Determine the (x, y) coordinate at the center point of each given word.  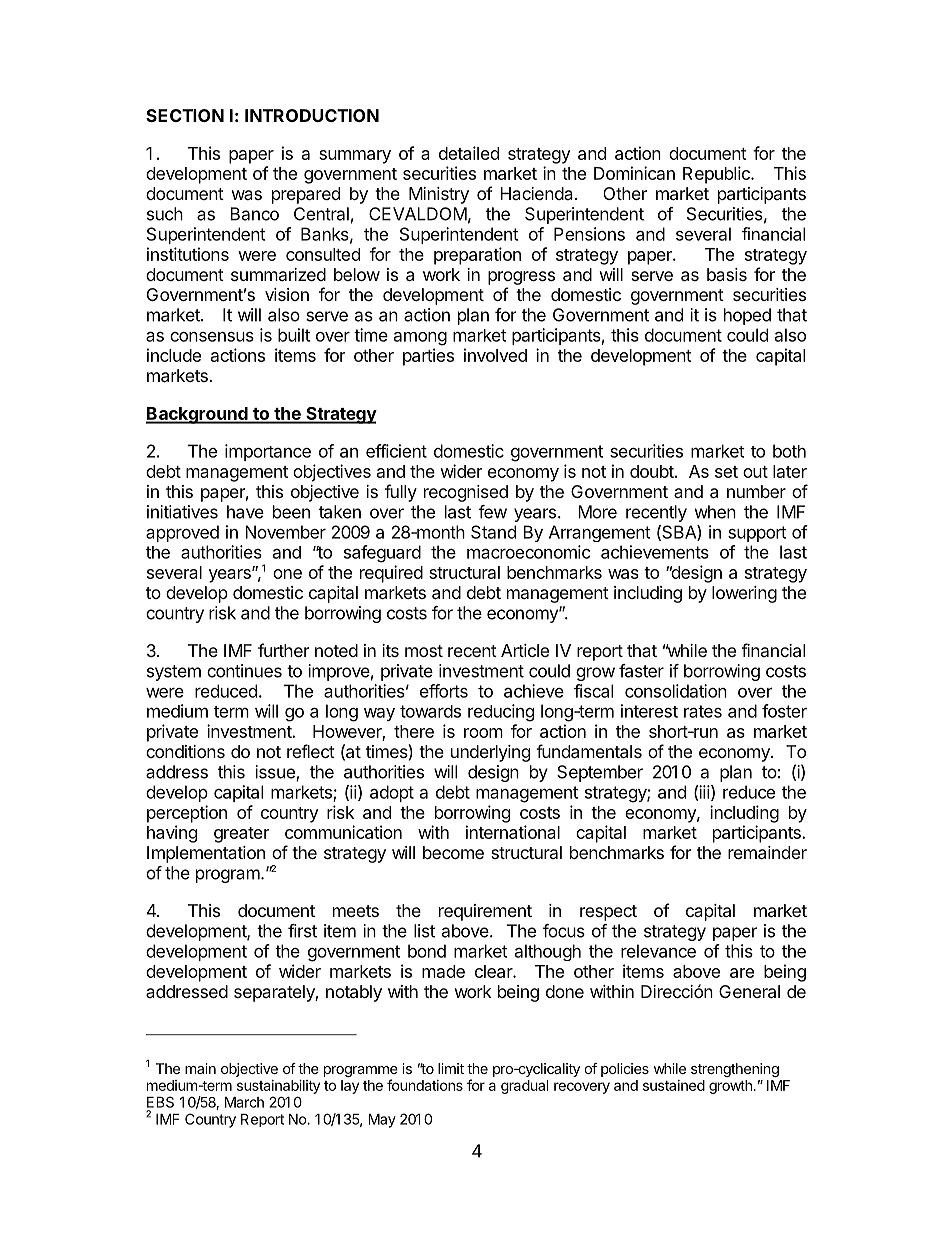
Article (525, 650)
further (283, 650)
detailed (469, 153)
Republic (717, 175)
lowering (744, 594)
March (244, 1102)
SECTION (185, 115)
